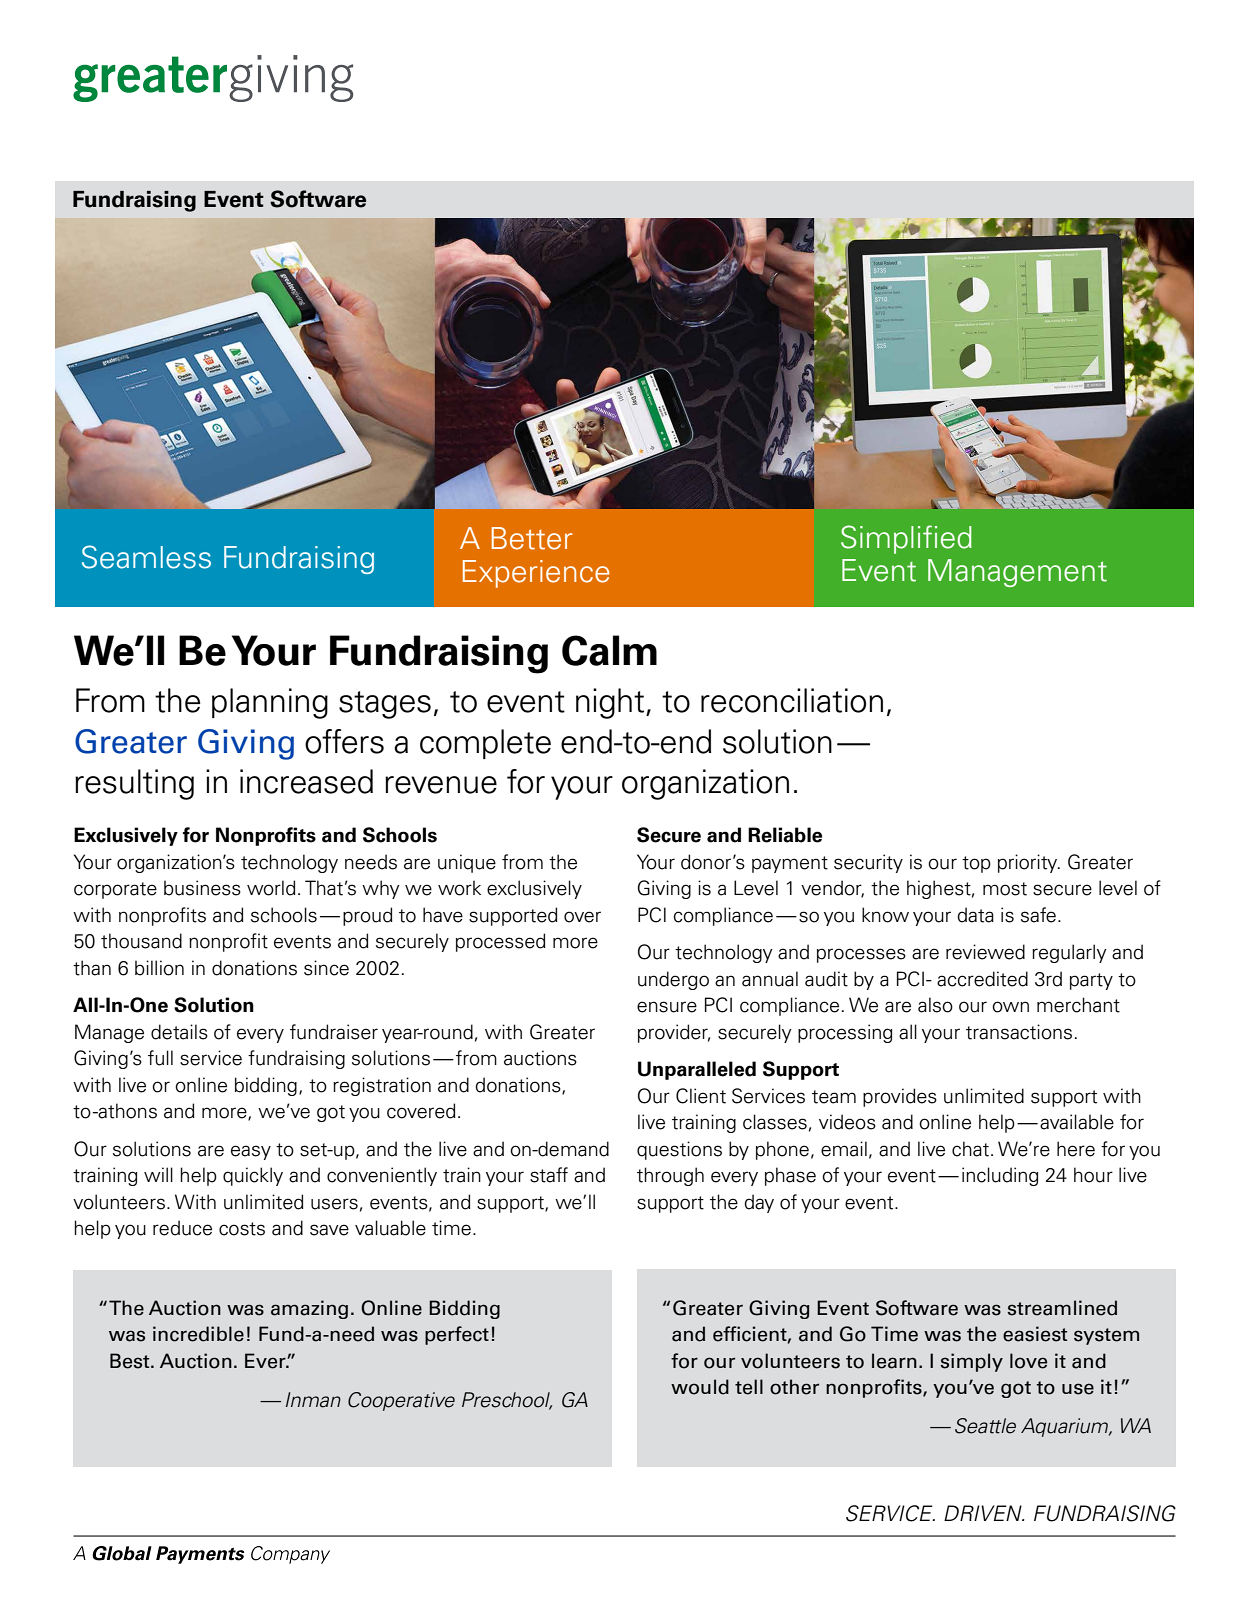 The height and width of the screenshot is (1616, 1249). I want to click on Preschool, so click(507, 1400).
